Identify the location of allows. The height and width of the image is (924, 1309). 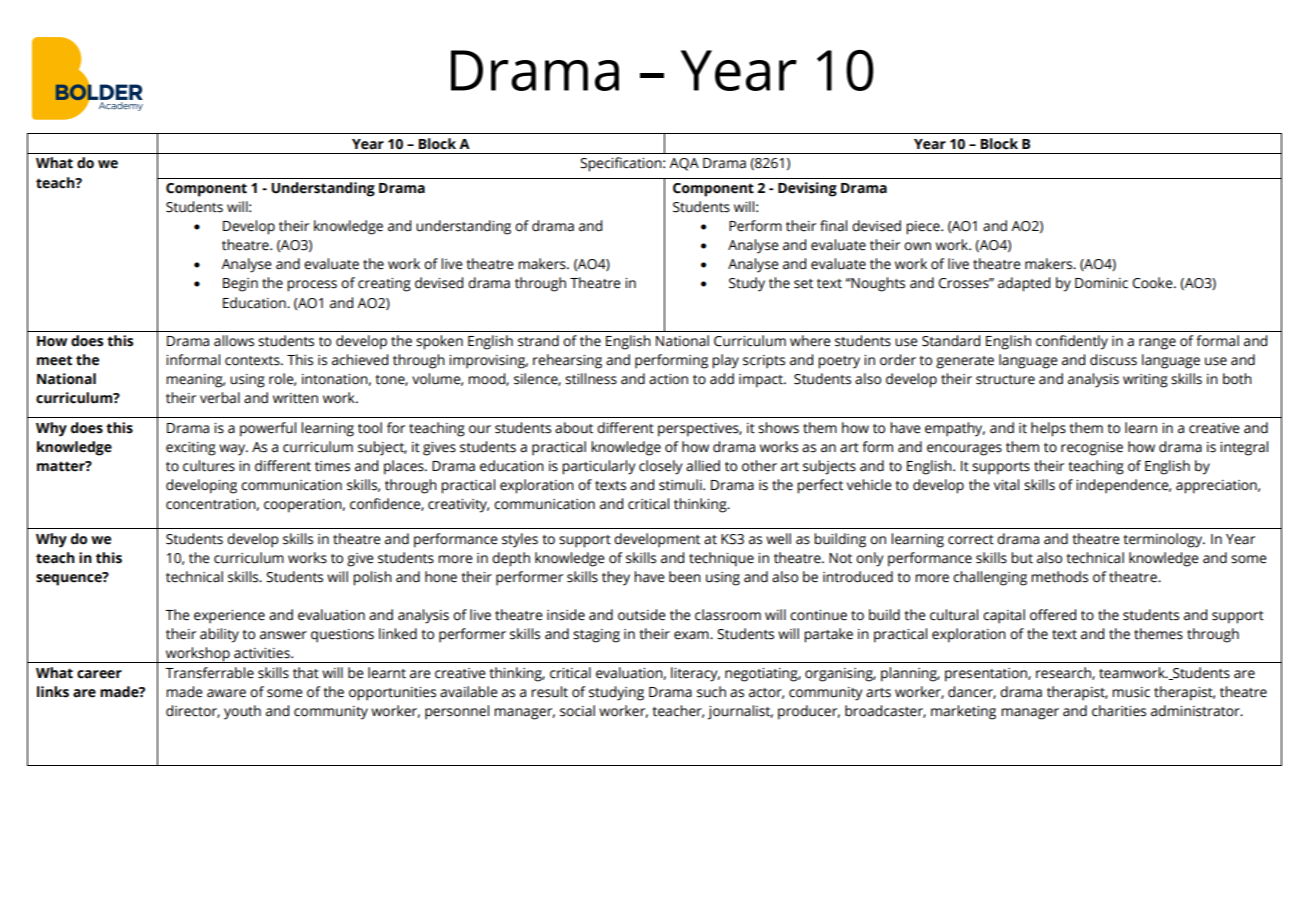
(234, 341).
